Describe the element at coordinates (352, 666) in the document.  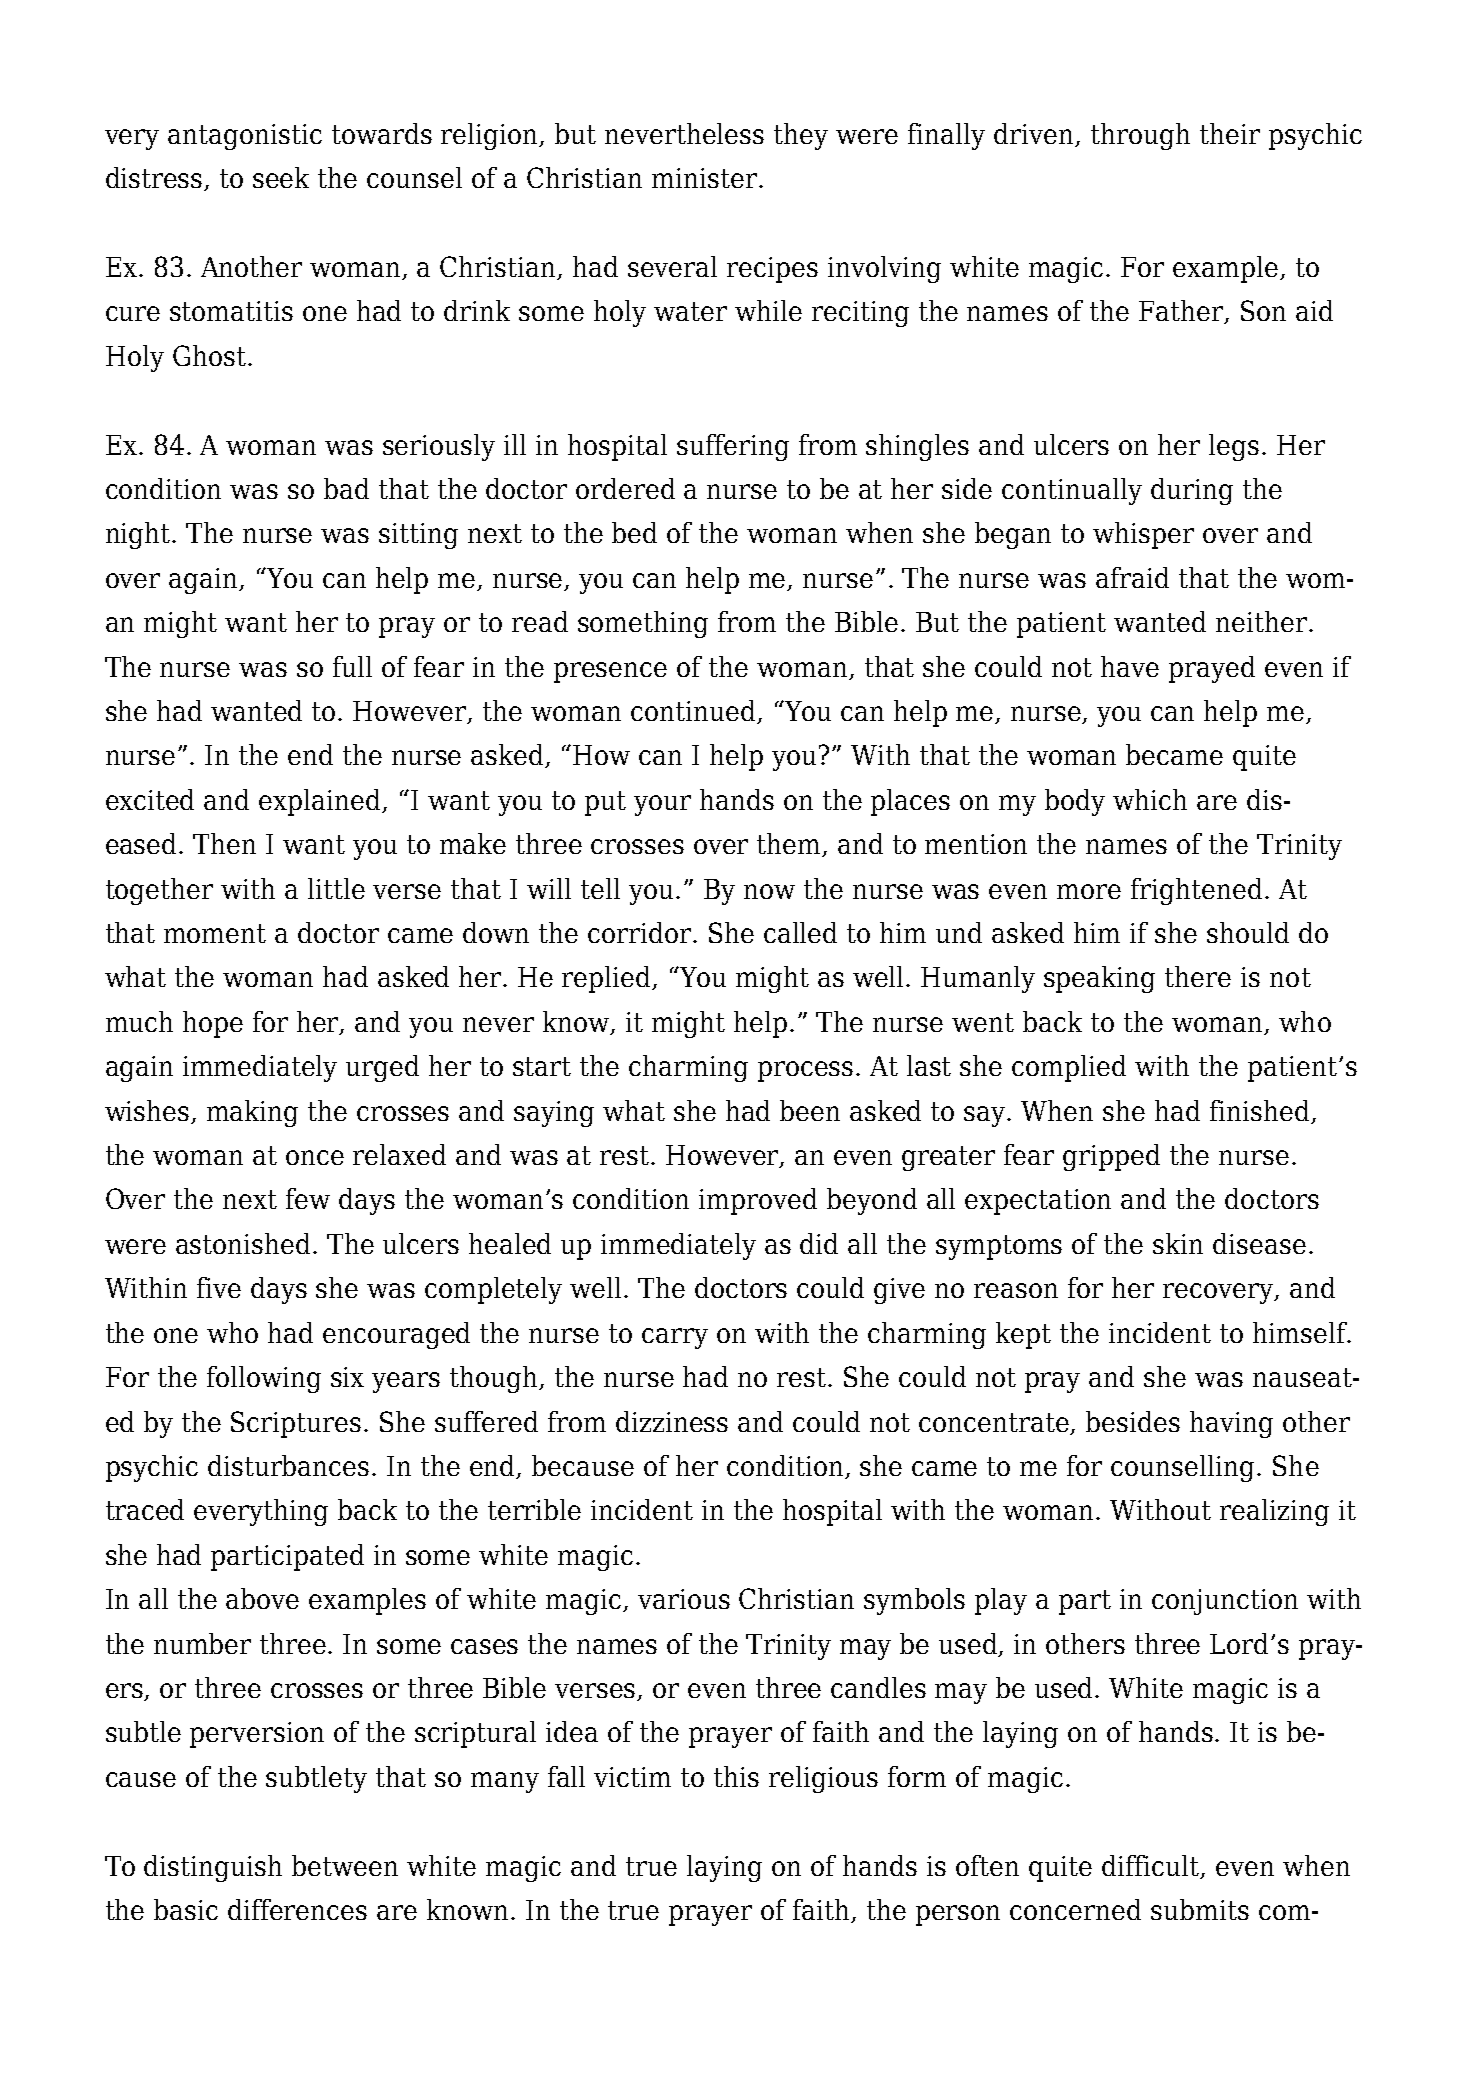
I see `full` at that location.
